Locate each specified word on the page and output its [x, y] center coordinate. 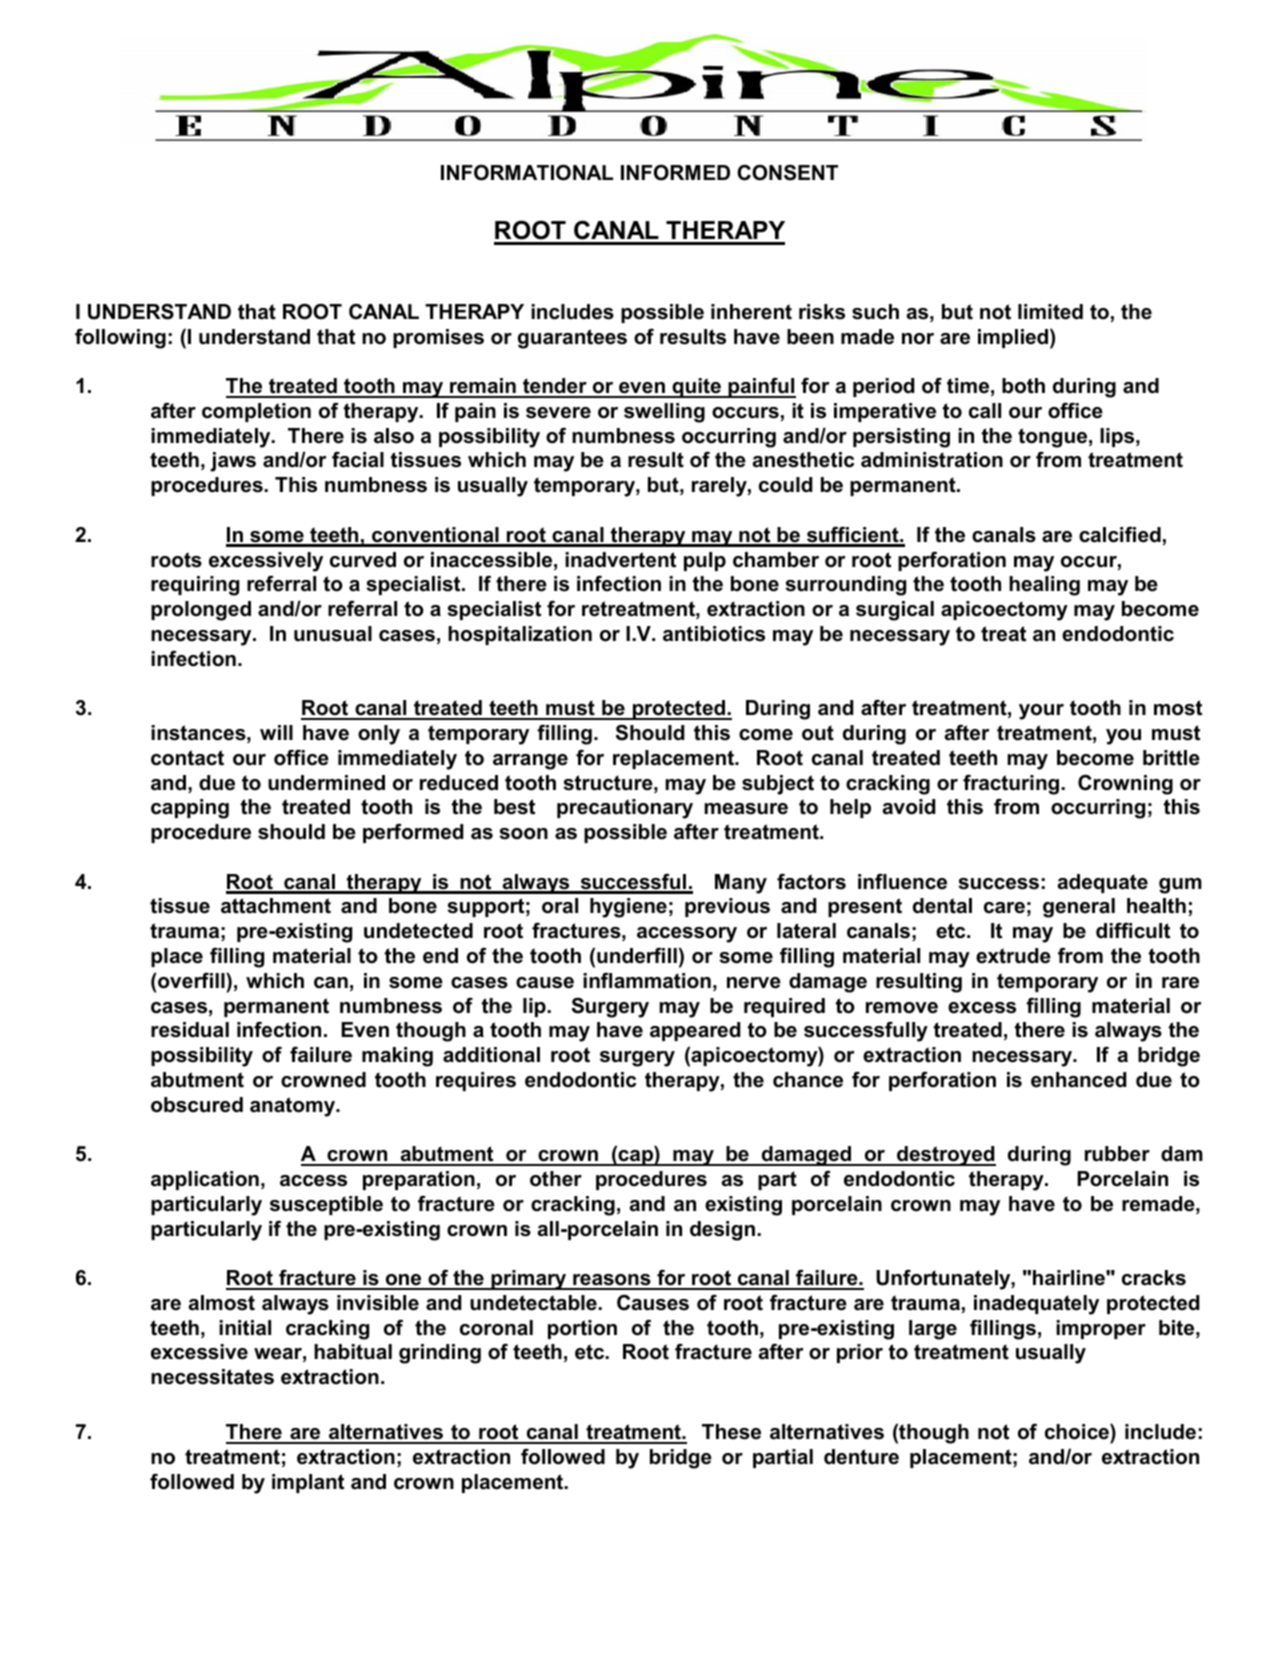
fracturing [1011, 784]
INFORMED [675, 173]
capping [190, 809]
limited [1050, 312]
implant [308, 1483]
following [120, 339]
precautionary [625, 809]
